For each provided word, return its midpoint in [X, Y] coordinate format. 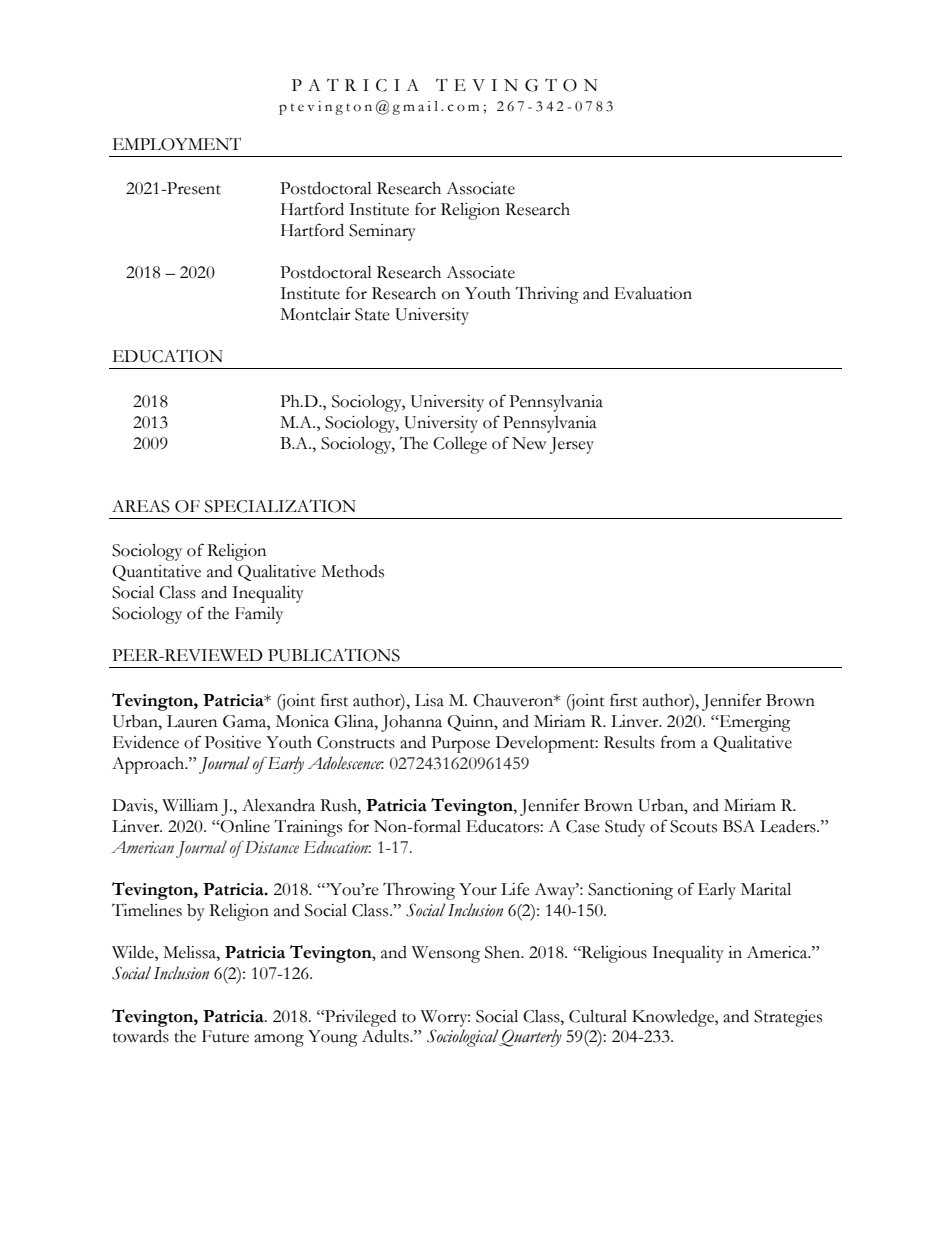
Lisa [429, 700]
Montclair [315, 314]
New [529, 443]
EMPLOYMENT [177, 144]
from [678, 742]
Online [244, 826]
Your [478, 889]
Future [225, 1036]
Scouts [693, 826]
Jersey [572, 445]
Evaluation [653, 293]
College [460, 445]
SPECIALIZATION [280, 506]
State [372, 314]
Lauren [192, 721]
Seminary [382, 232]
